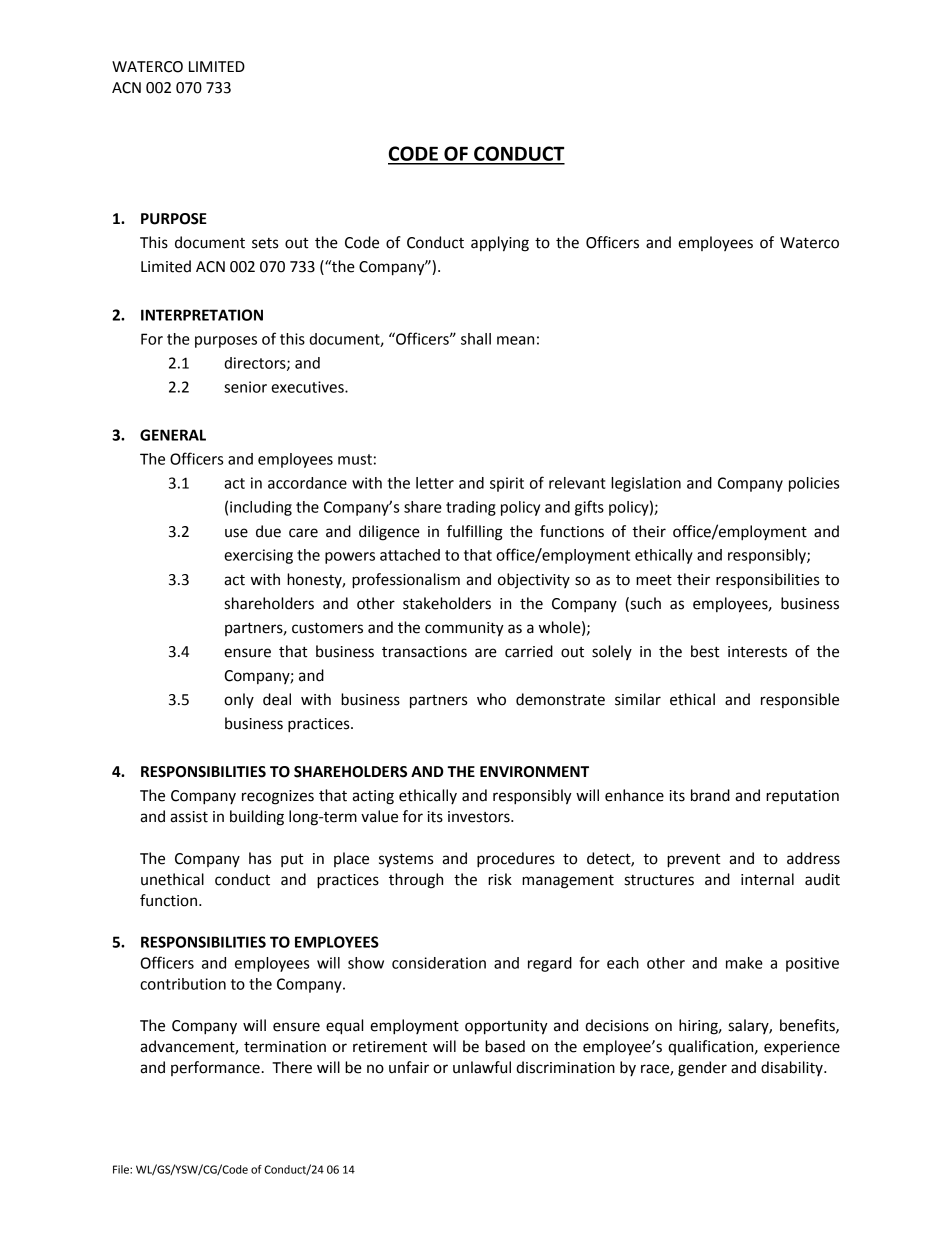  I want to click on applying, so click(500, 244).
